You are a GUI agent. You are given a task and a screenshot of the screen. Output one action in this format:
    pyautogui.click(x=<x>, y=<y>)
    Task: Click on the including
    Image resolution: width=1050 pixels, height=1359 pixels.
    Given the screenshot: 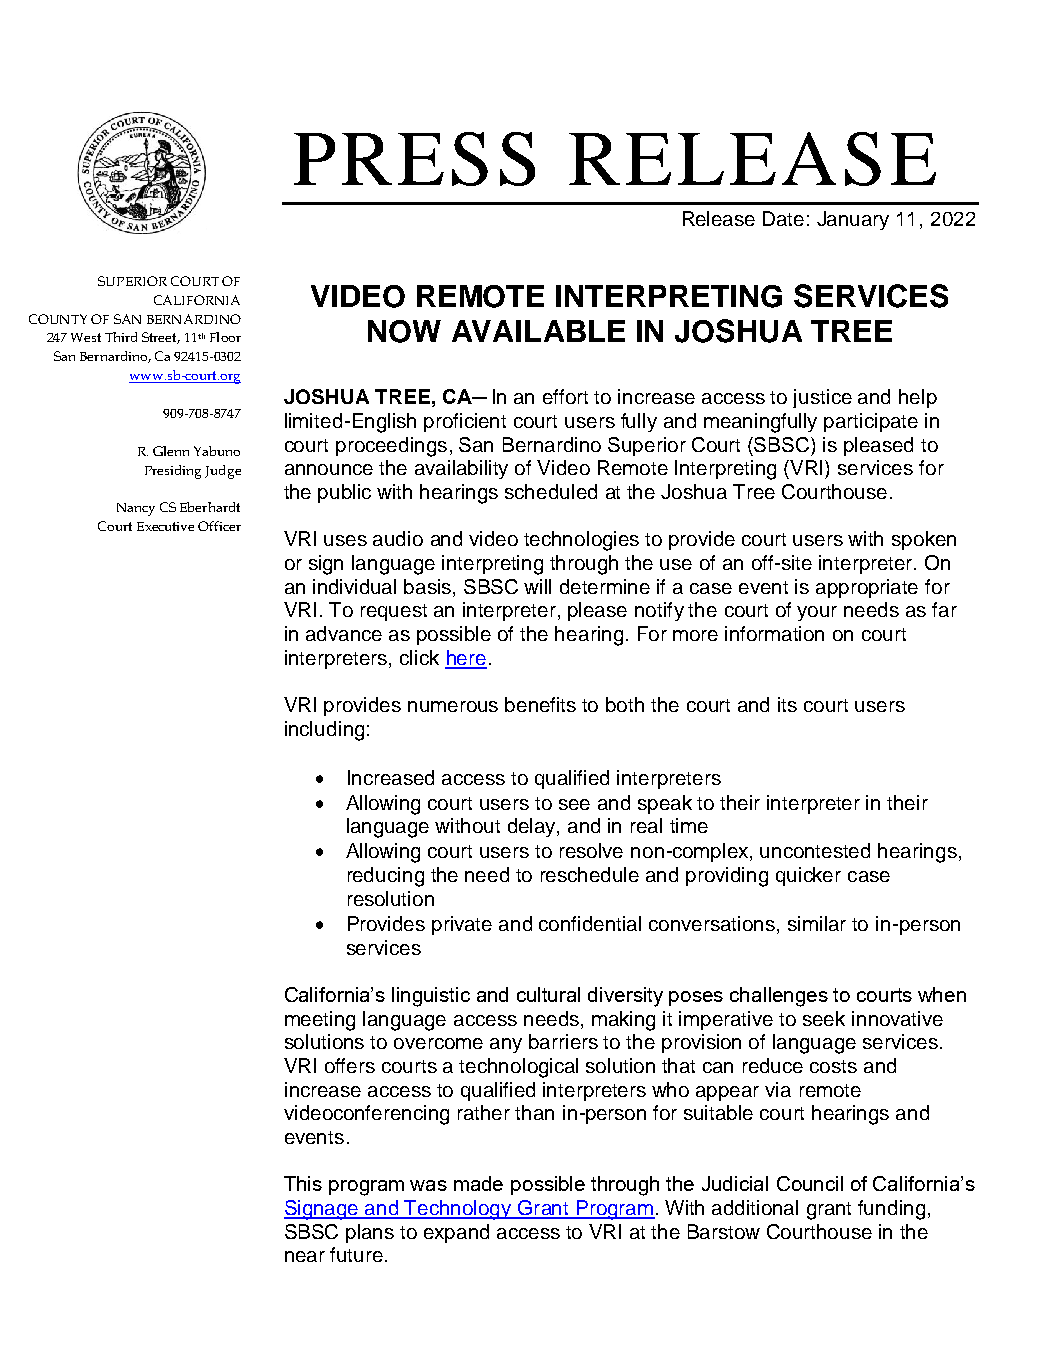 What is the action you would take?
    pyautogui.click(x=324, y=731)
